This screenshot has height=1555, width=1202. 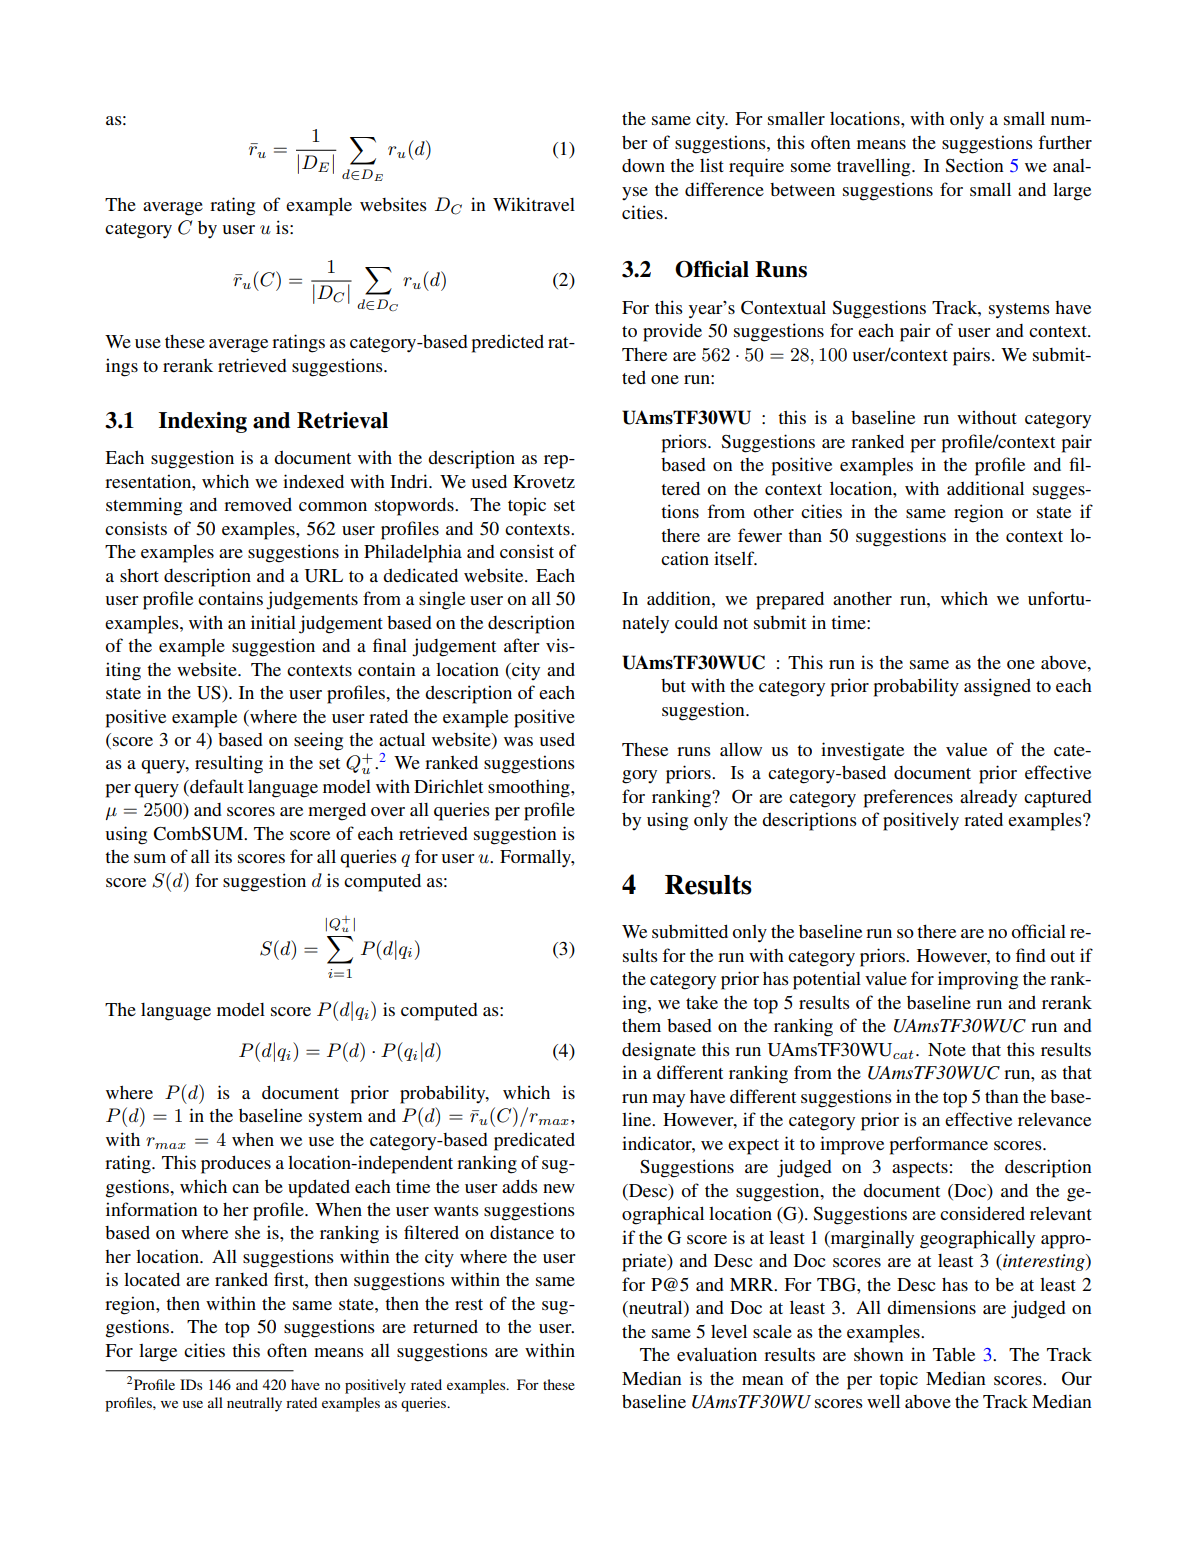 What do you see at coordinates (988, 798) in the screenshot?
I see `already` at bounding box center [988, 798].
